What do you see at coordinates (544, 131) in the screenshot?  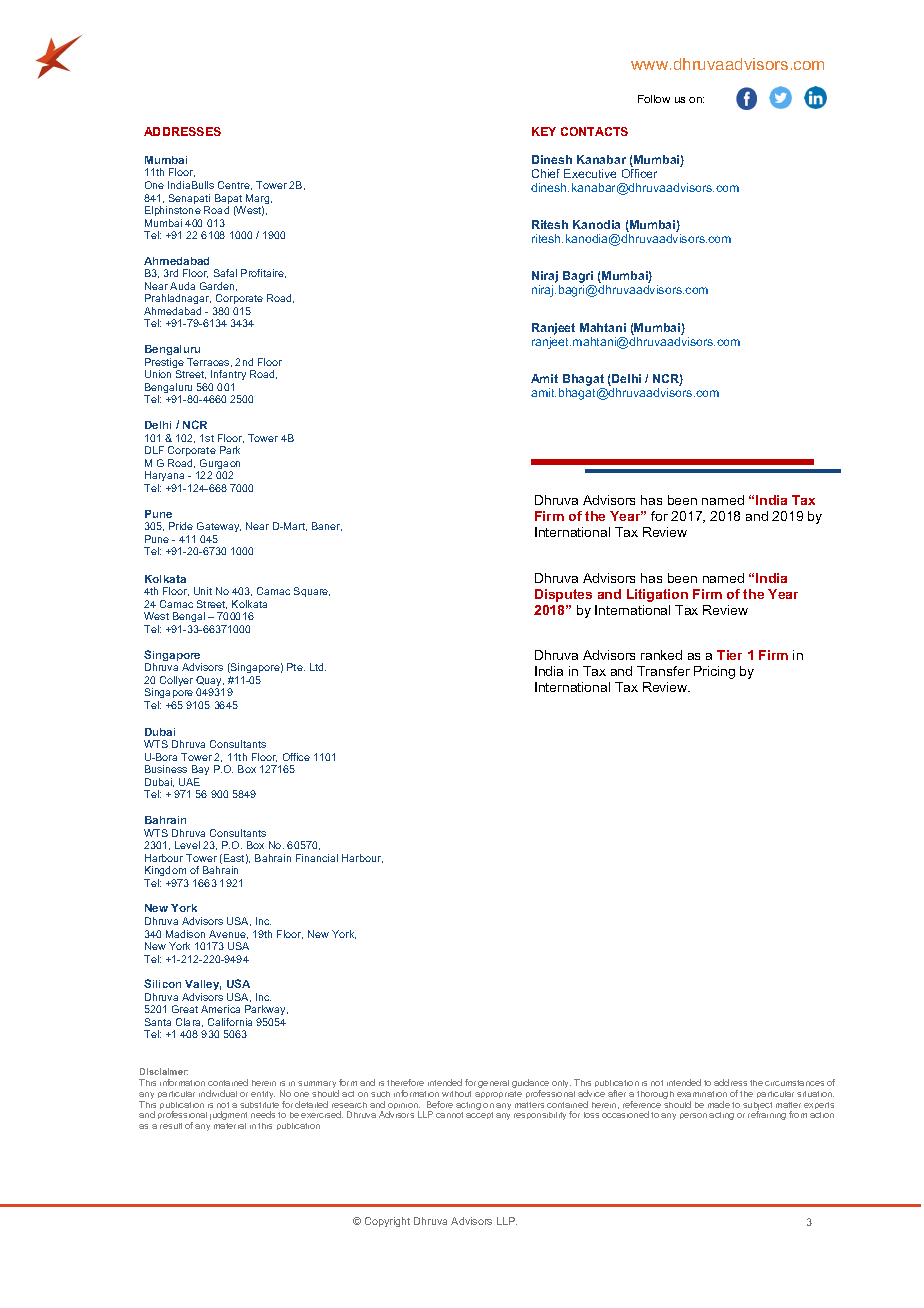 I see `KEY` at bounding box center [544, 131].
